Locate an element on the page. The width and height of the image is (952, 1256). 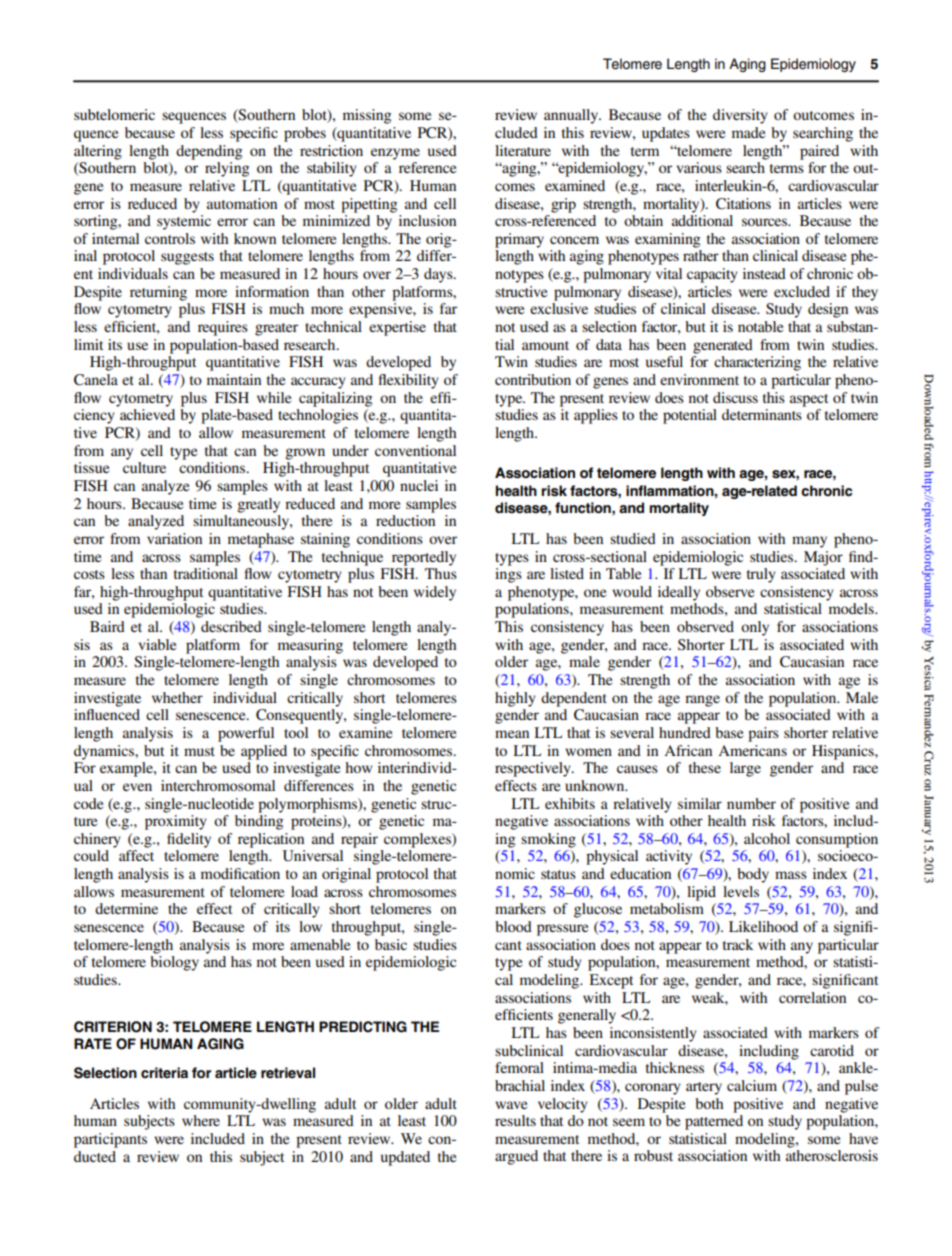
variation is located at coordinates (174, 538).
